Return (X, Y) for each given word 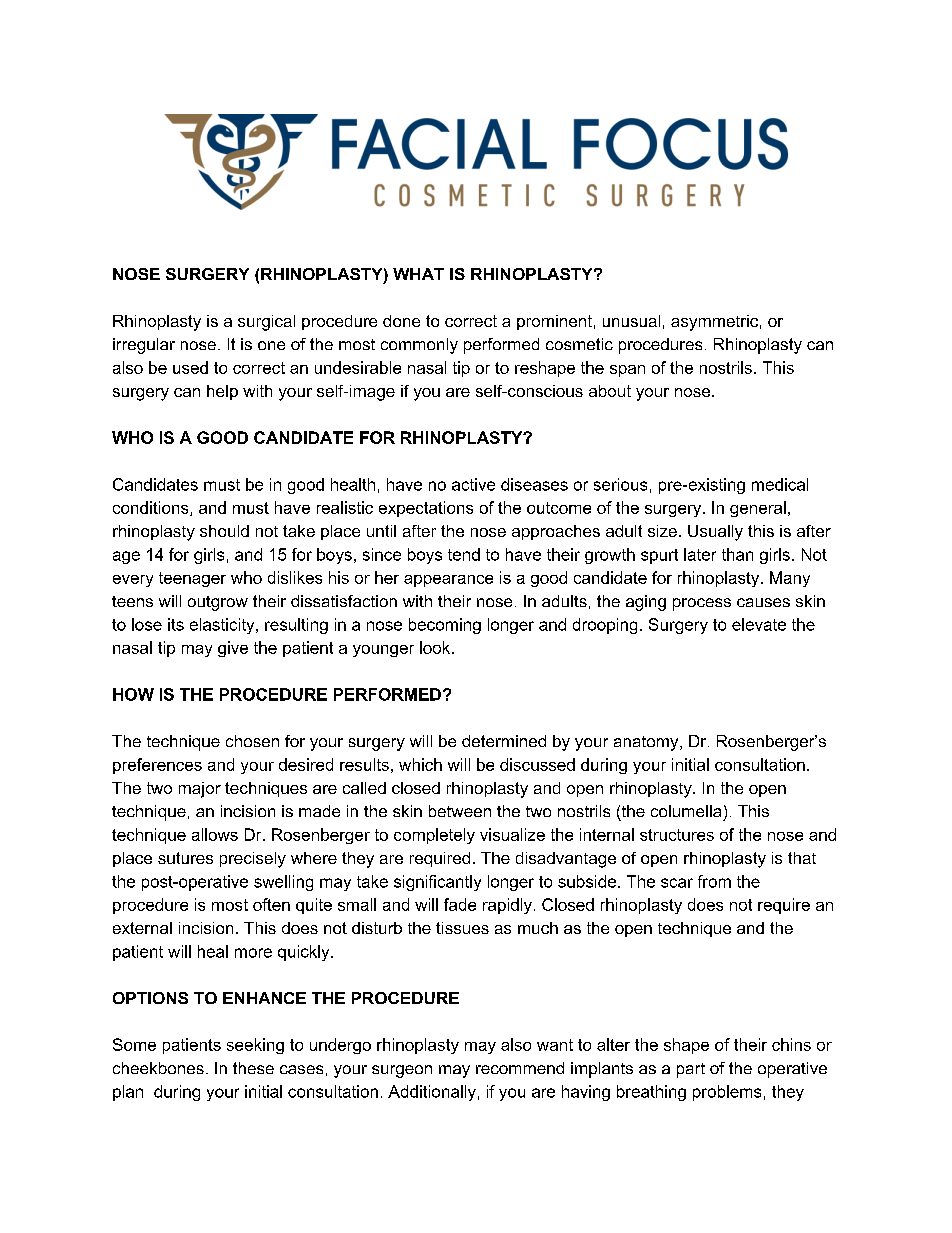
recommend (520, 1068)
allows (215, 834)
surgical (266, 323)
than (737, 554)
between (460, 811)
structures (677, 835)
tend (464, 554)
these (253, 1068)
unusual (631, 321)
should (224, 531)
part (691, 1070)
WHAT (418, 274)
